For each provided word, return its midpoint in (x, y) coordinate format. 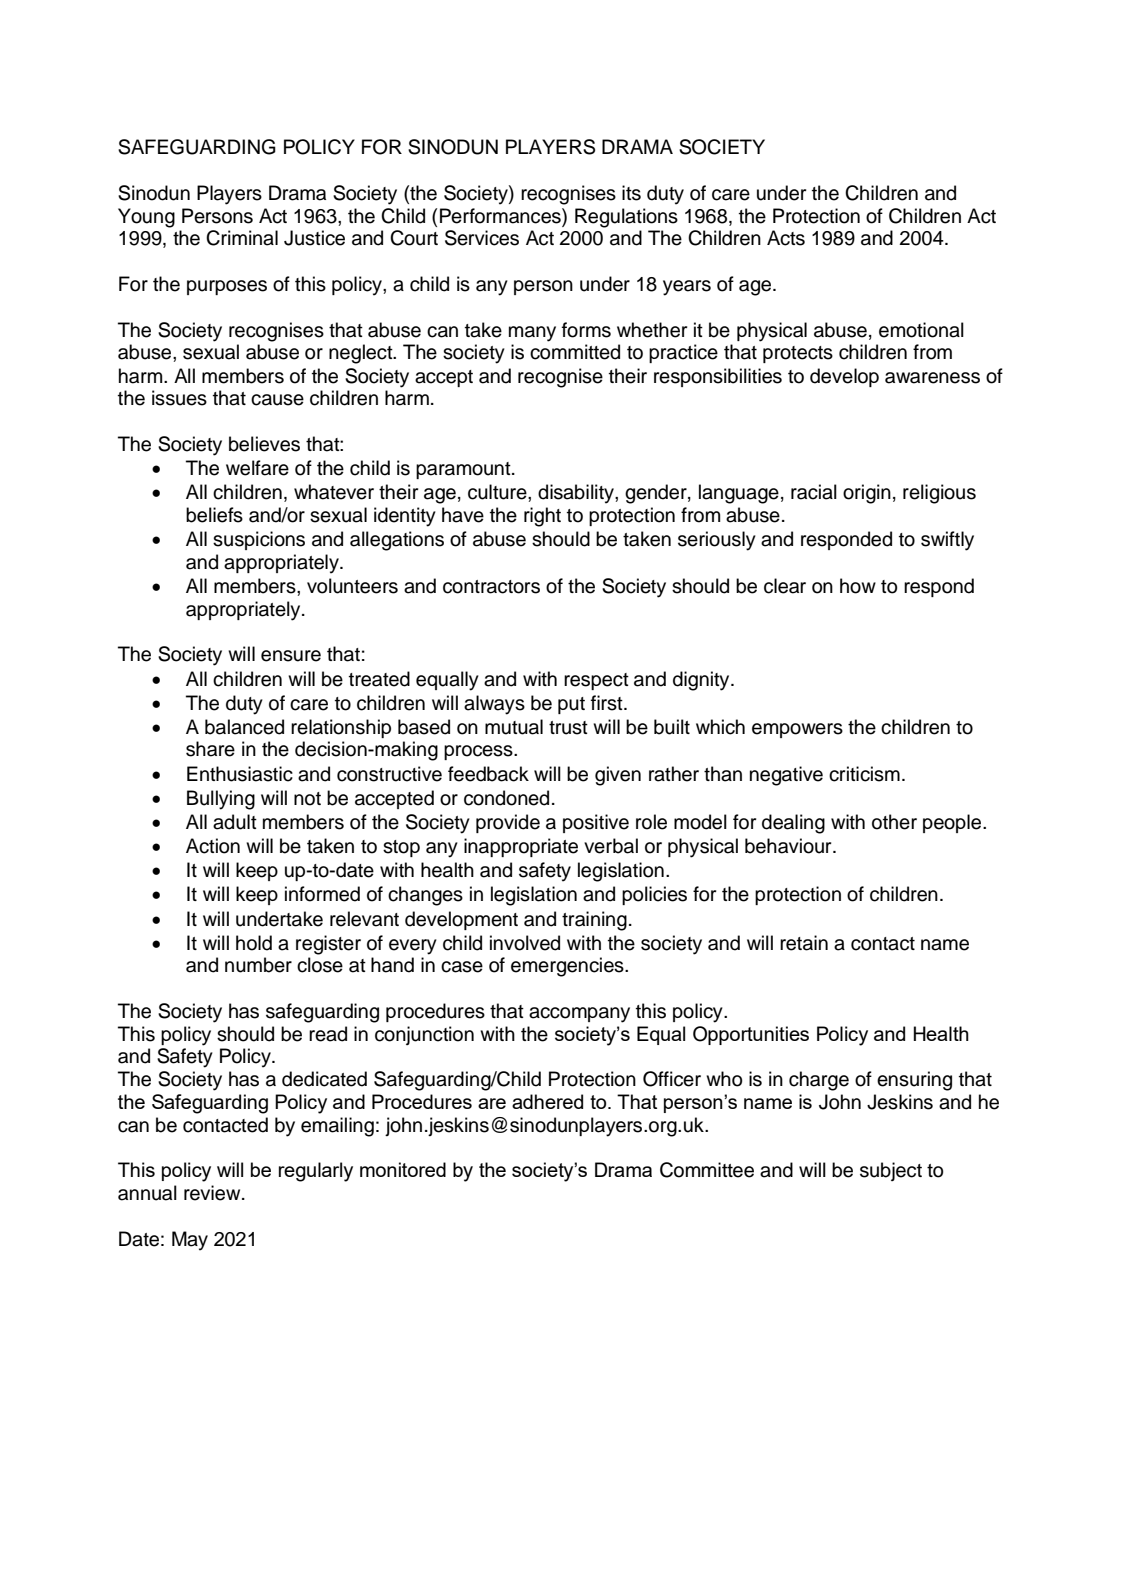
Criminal (242, 238)
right (542, 517)
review (213, 1193)
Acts (786, 238)
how (858, 586)
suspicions (259, 540)
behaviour (789, 846)
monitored (403, 1169)
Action (213, 846)
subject (891, 1171)
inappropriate (521, 847)
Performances (501, 217)
